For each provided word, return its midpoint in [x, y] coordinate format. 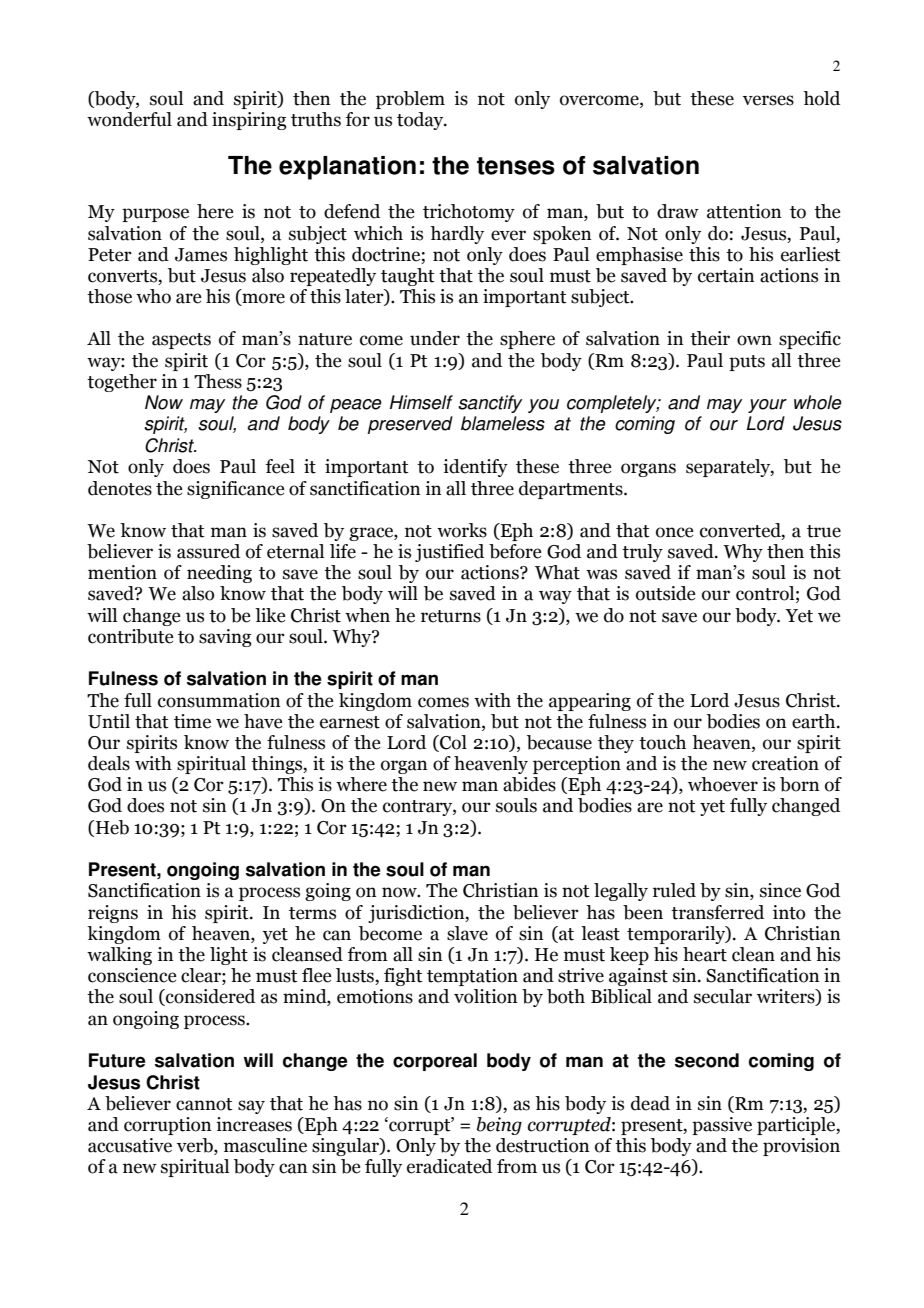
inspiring [249, 121]
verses [768, 100]
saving [225, 638]
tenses [516, 166]
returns [451, 616]
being [499, 1126]
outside [665, 593]
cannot [204, 1104]
